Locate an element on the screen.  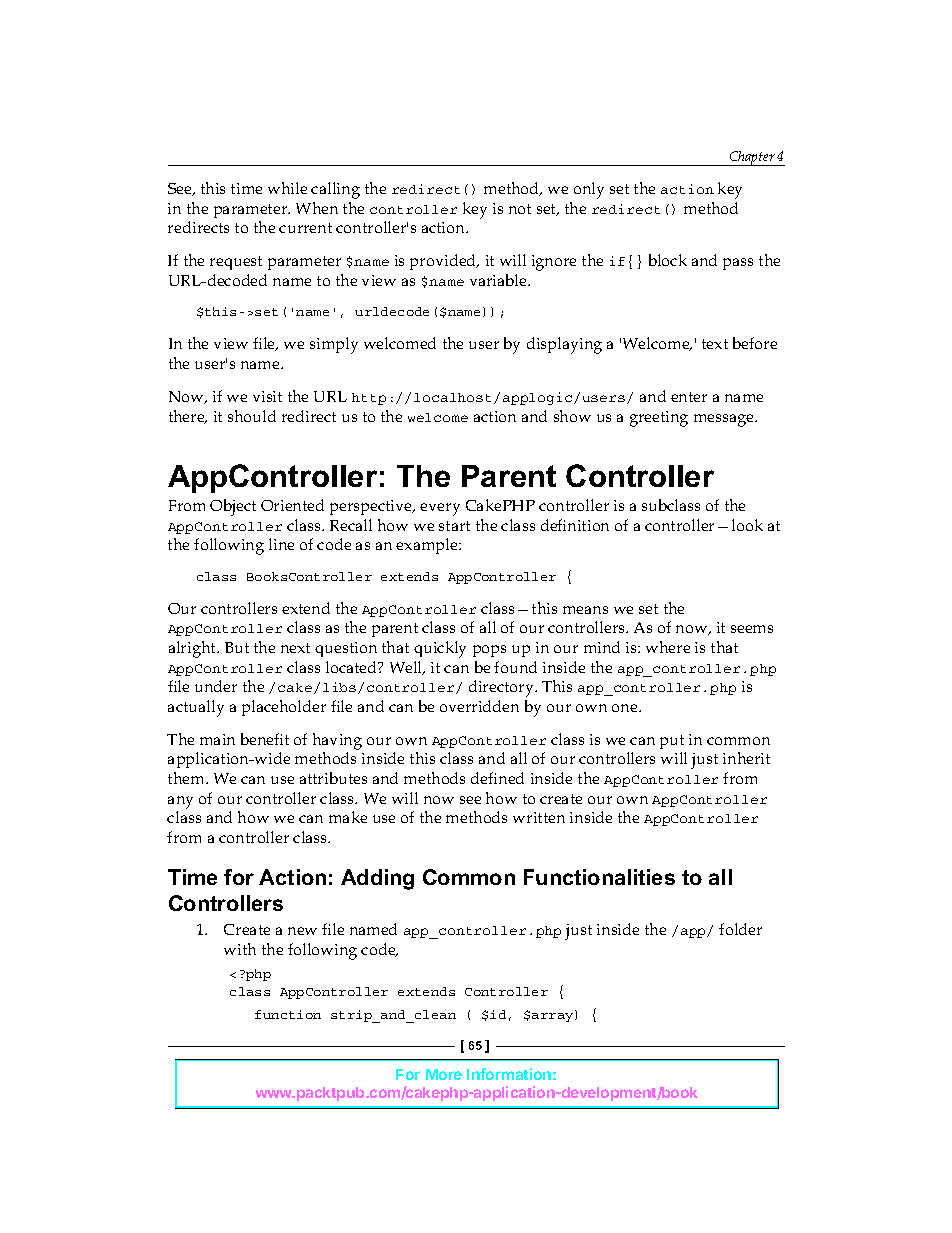
written is located at coordinates (539, 817).
